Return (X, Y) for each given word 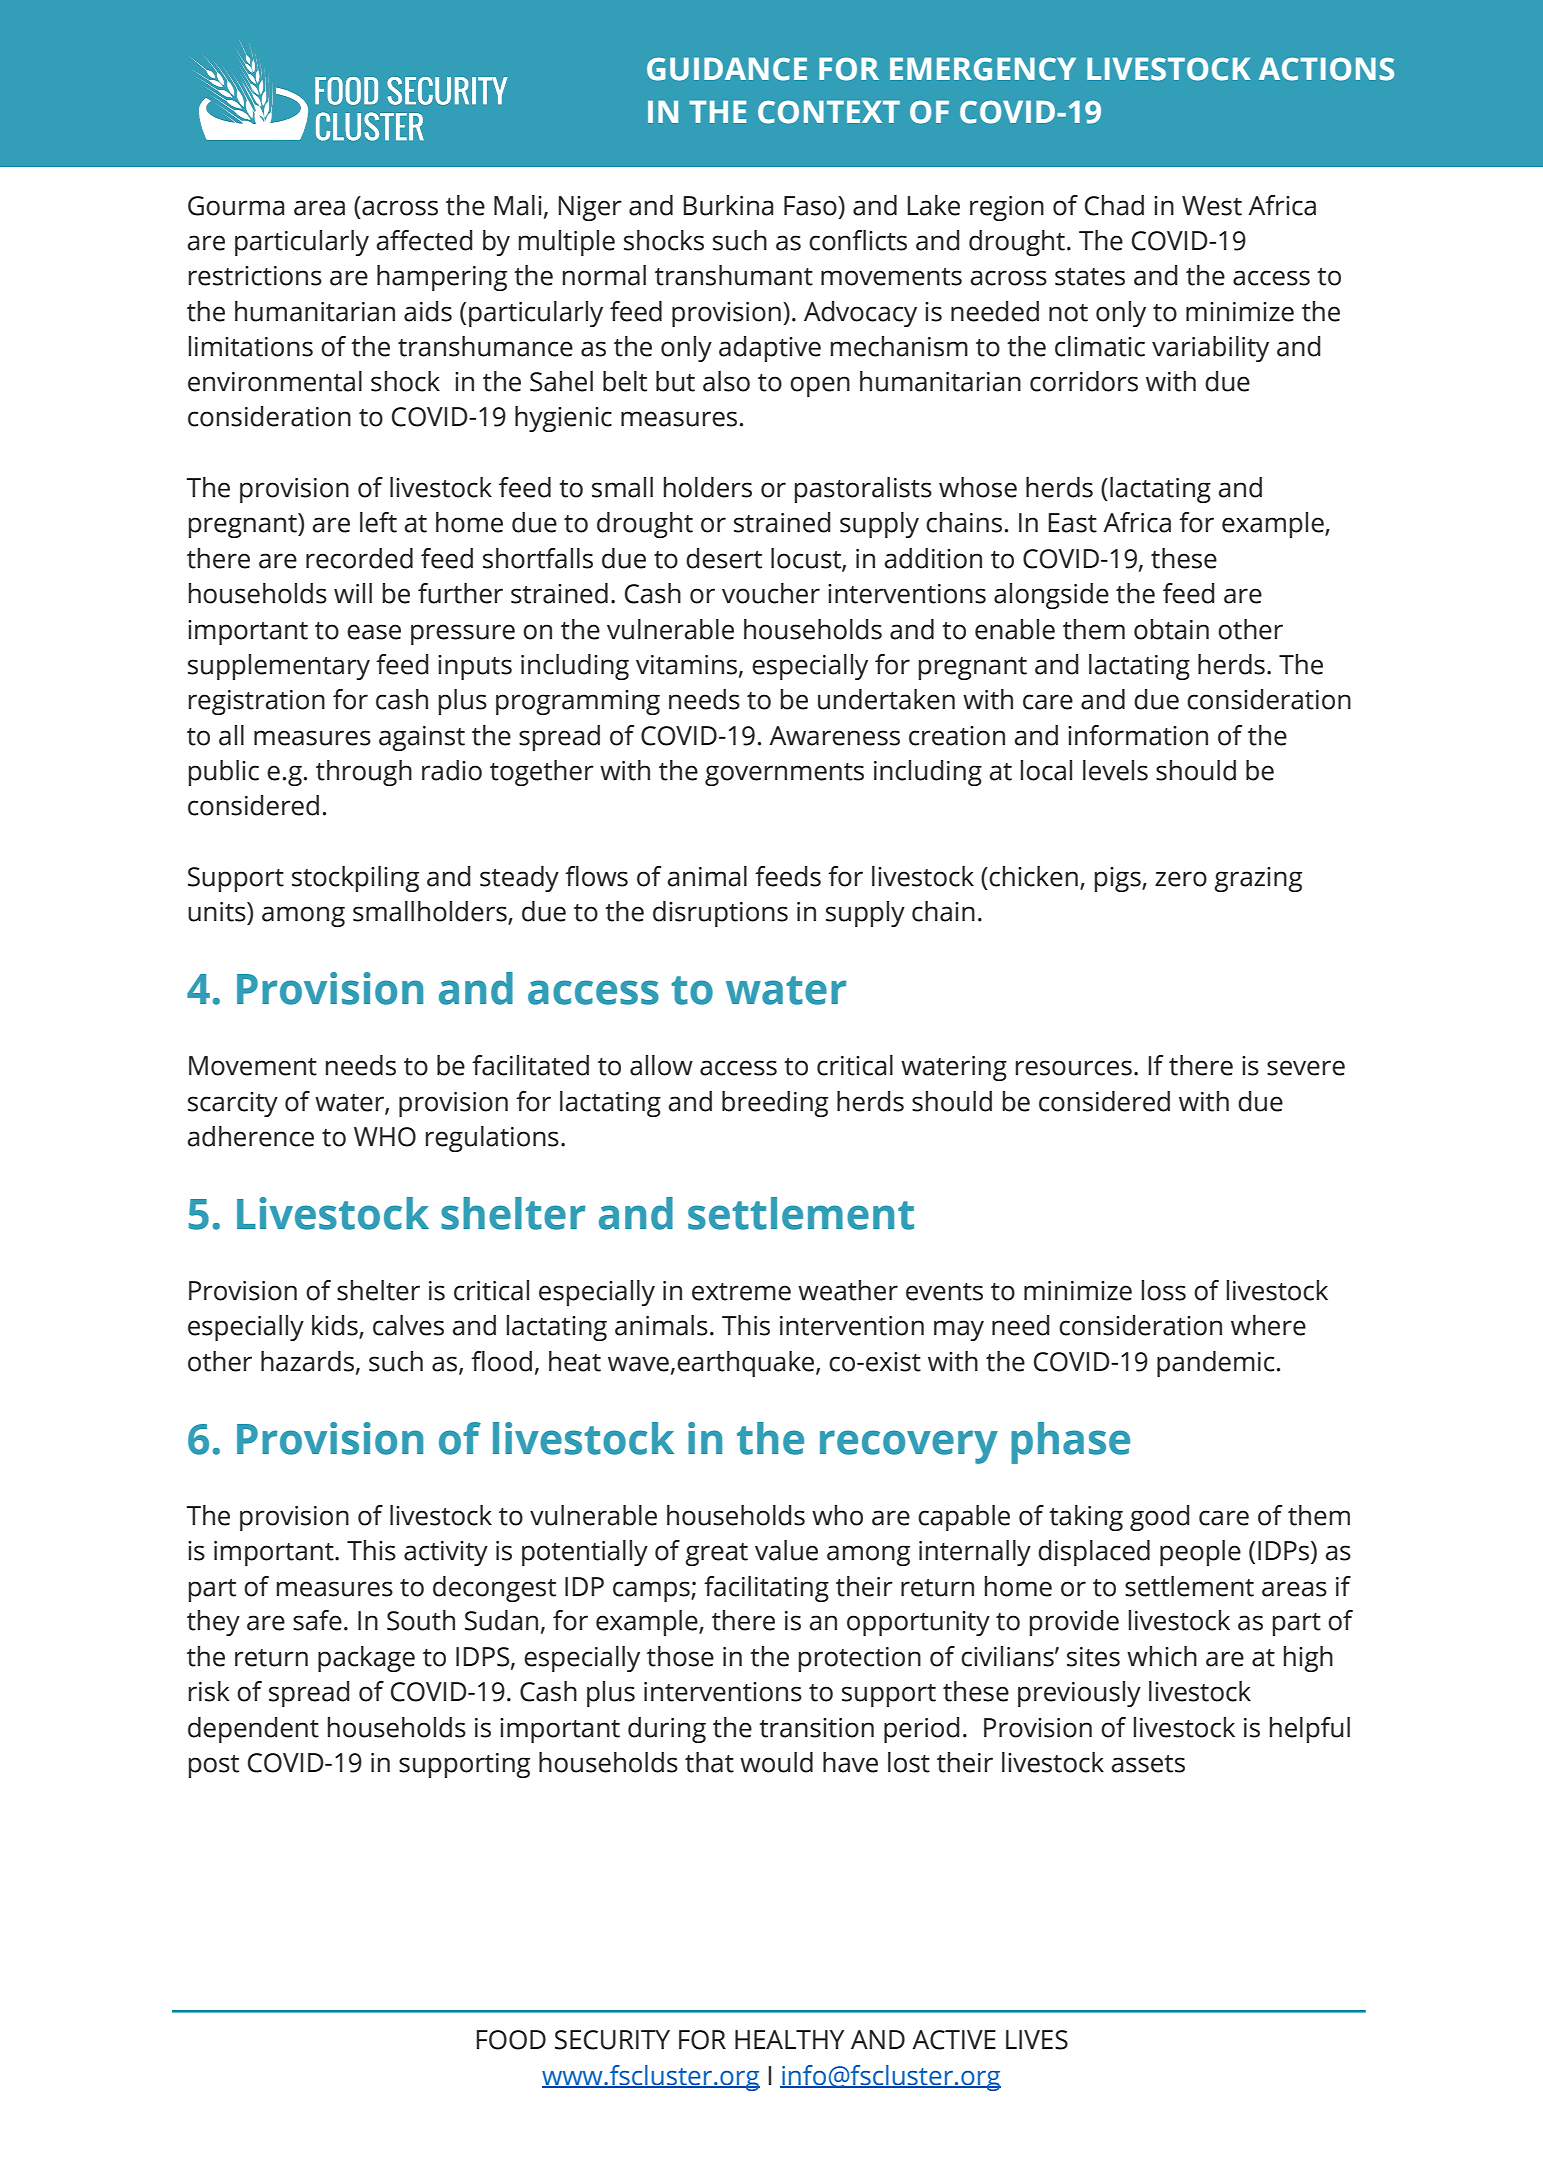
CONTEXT (829, 112)
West (1212, 206)
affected (424, 240)
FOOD (511, 2040)
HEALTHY (789, 2039)
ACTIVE (954, 2040)
